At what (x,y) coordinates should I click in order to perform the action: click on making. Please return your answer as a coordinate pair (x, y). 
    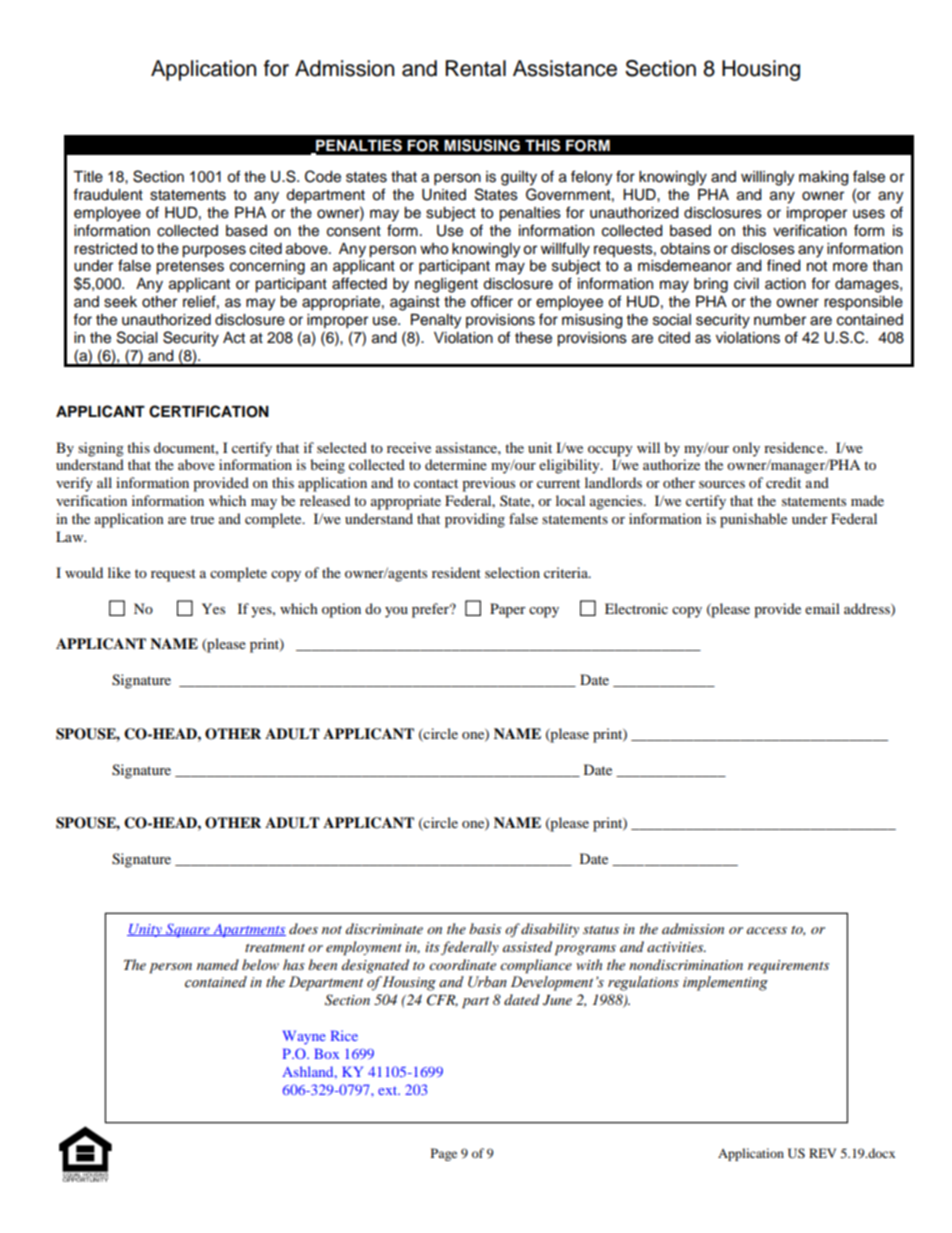
    Looking at the image, I should click on (823, 178).
